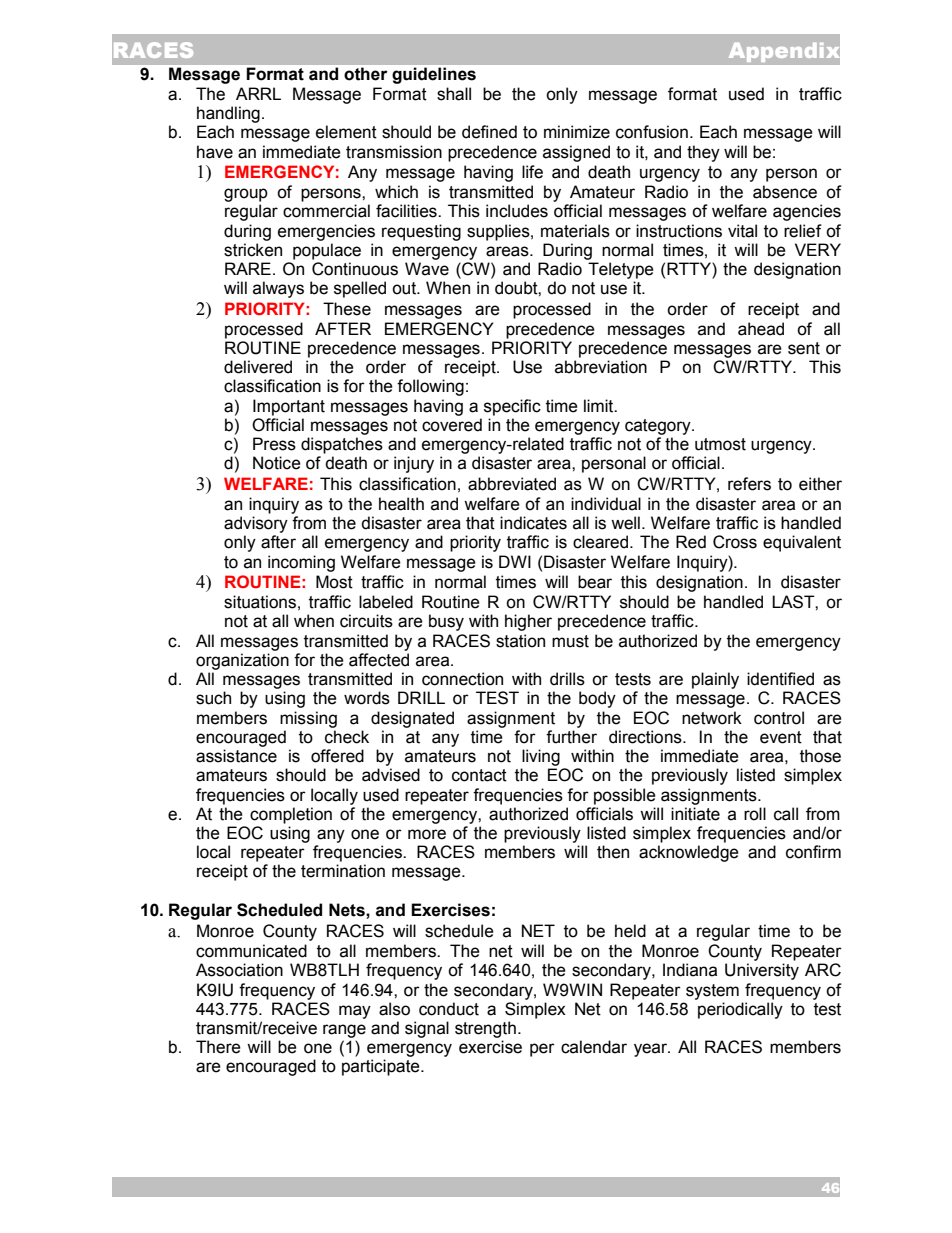  What do you see at coordinates (289, 407) in the screenshot?
I see `Important` at bounding box center [289, 407].
